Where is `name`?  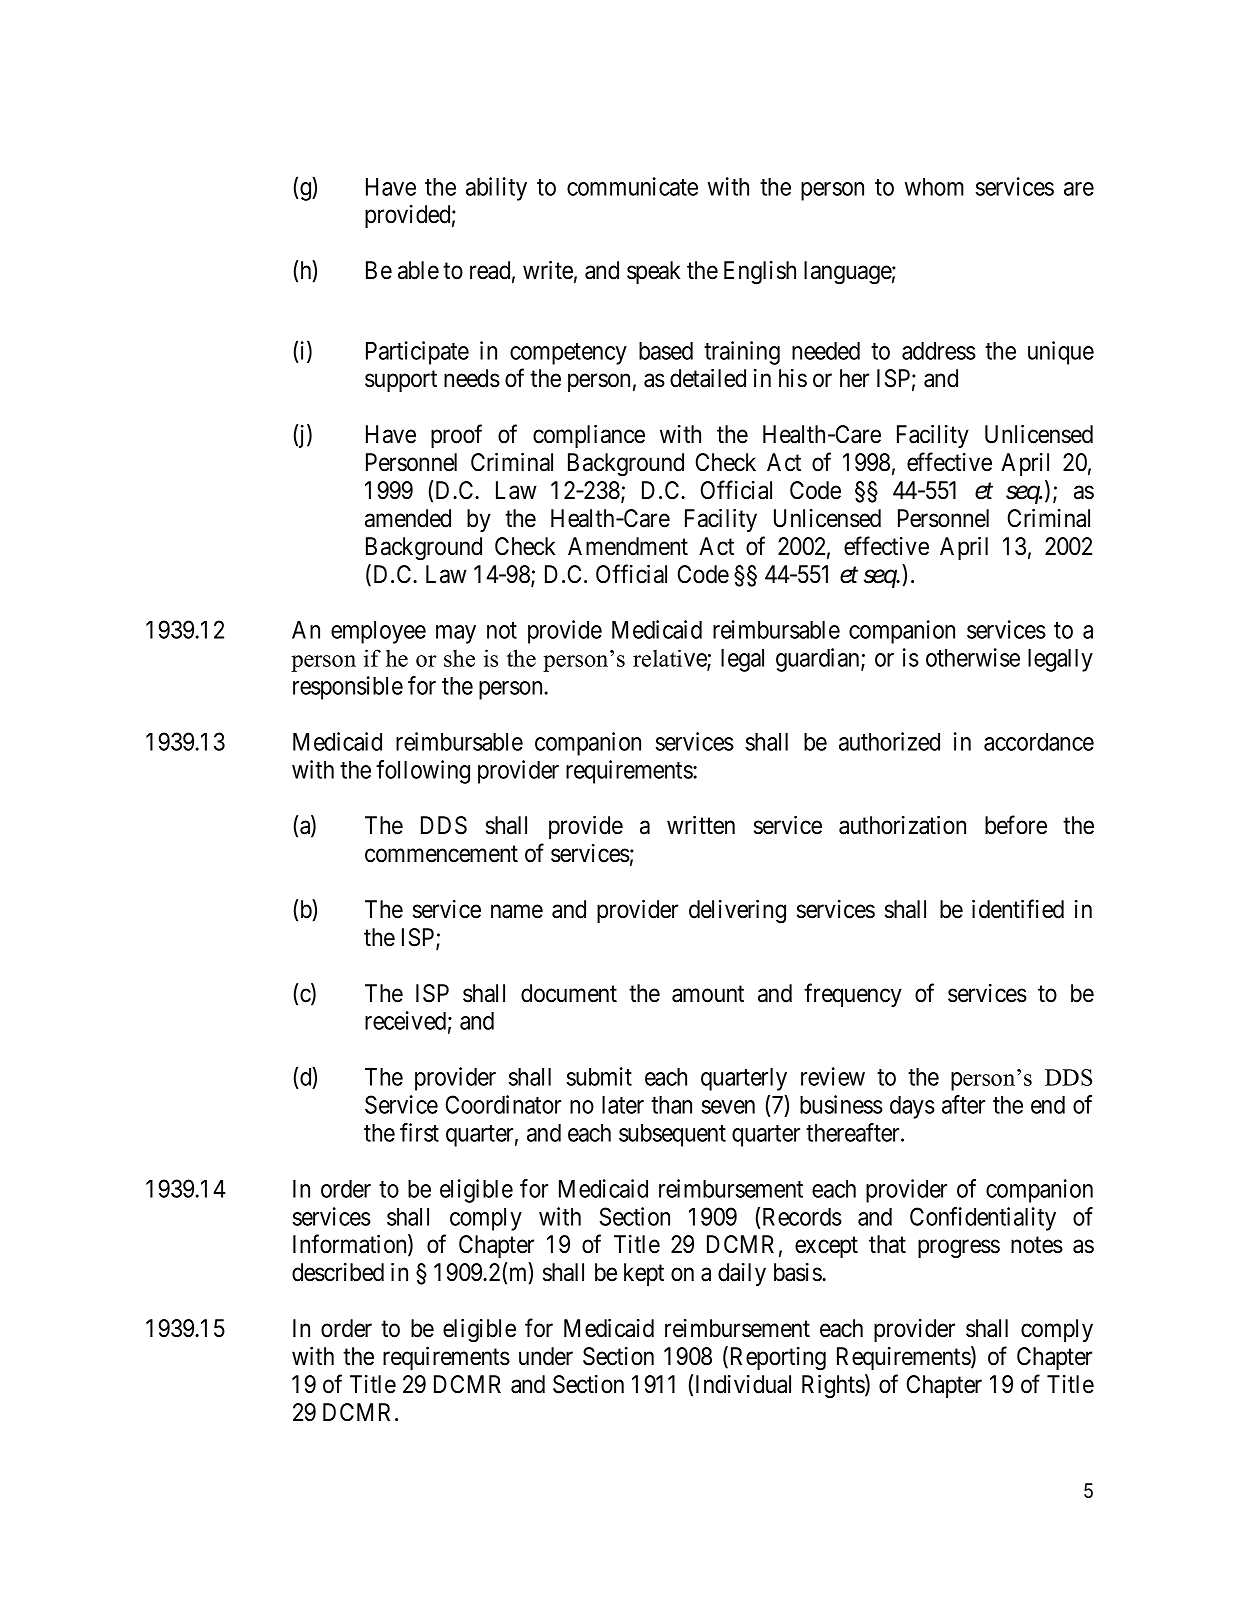 name is located at coordinates (517, 912).
